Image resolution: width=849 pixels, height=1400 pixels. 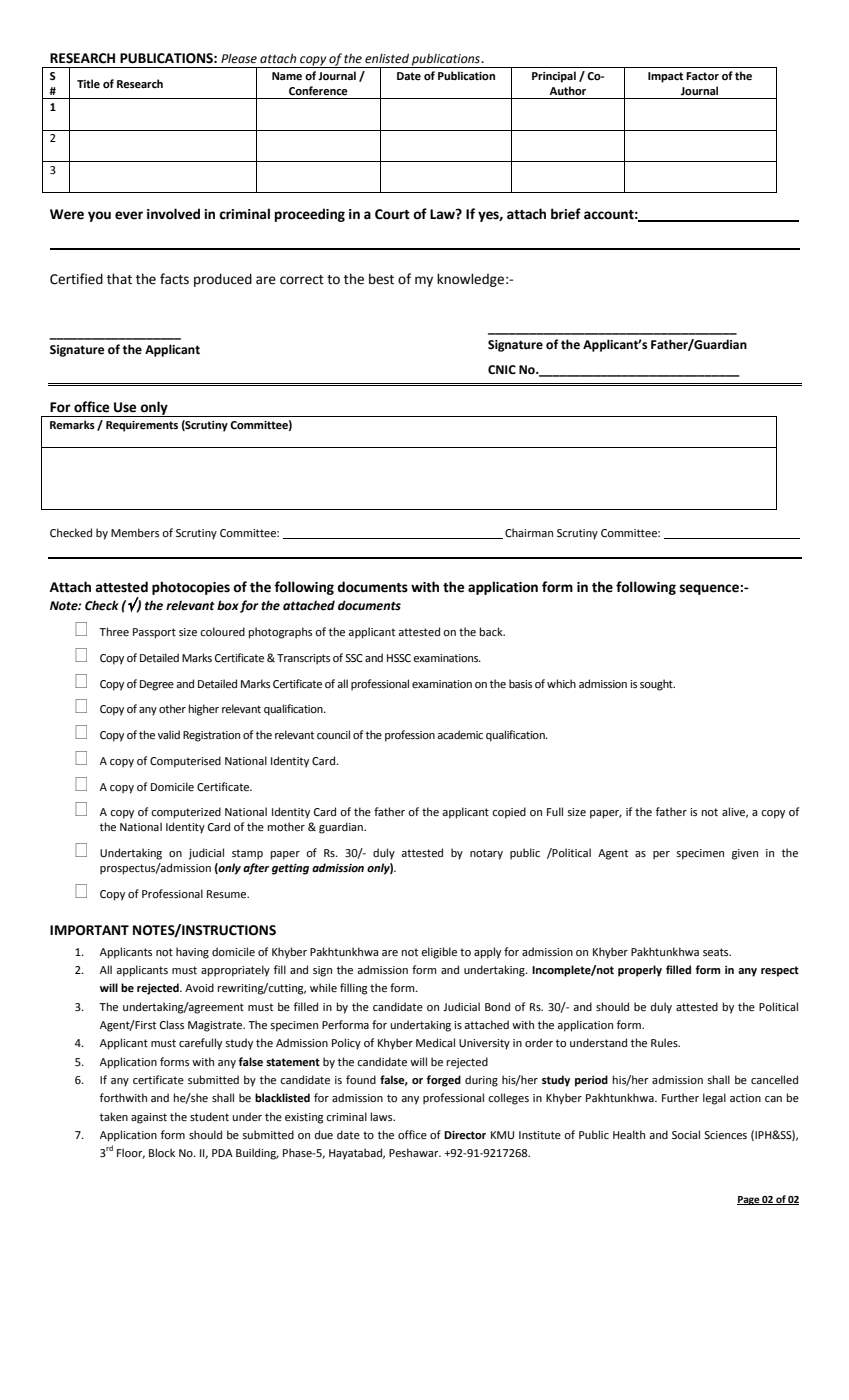 What do you see at coordinates (415, 1153) in the page?
I see `Peshawar` at bounding box center [415, 1153].
